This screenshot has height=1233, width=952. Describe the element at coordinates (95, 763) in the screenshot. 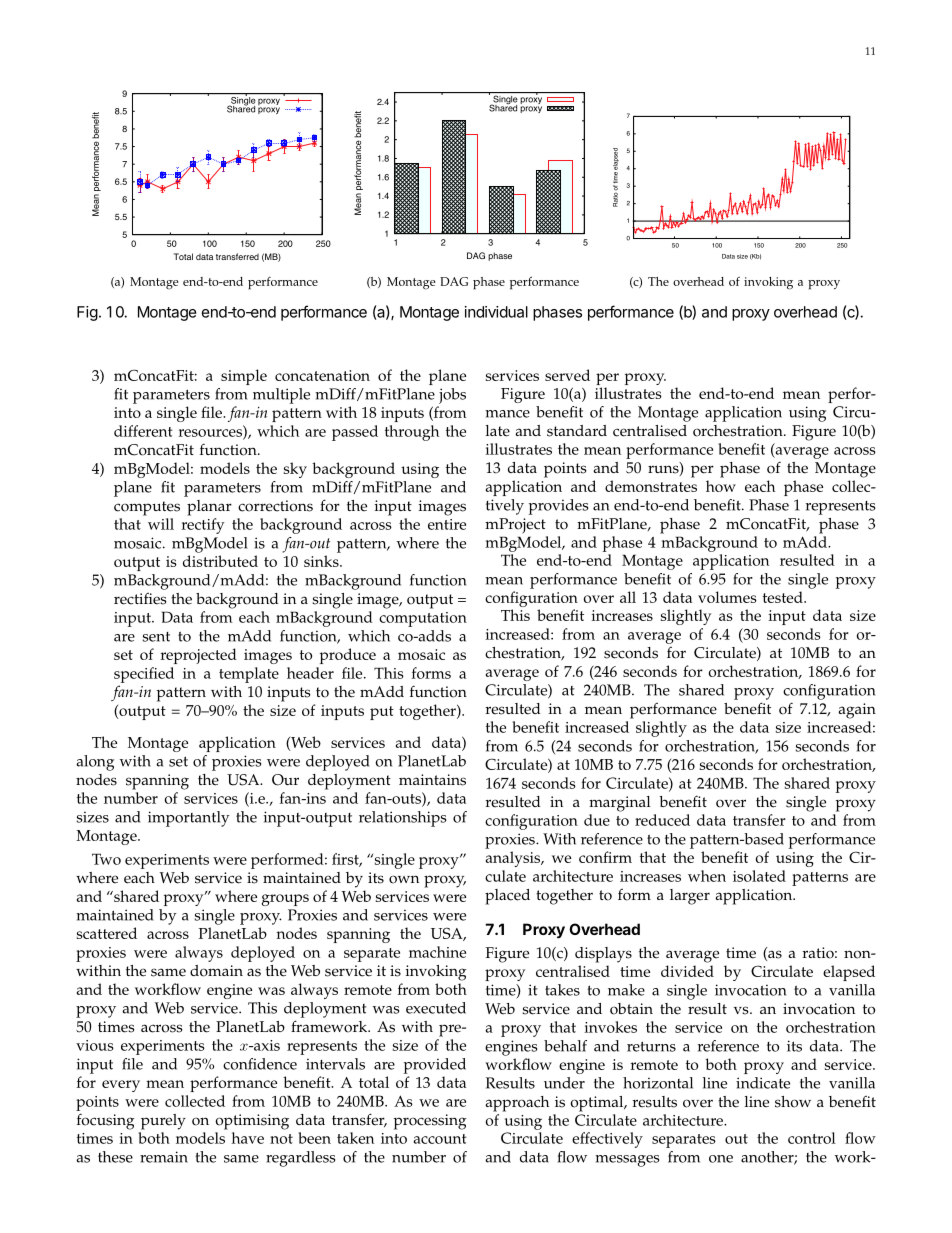

I see `along` at that location.
